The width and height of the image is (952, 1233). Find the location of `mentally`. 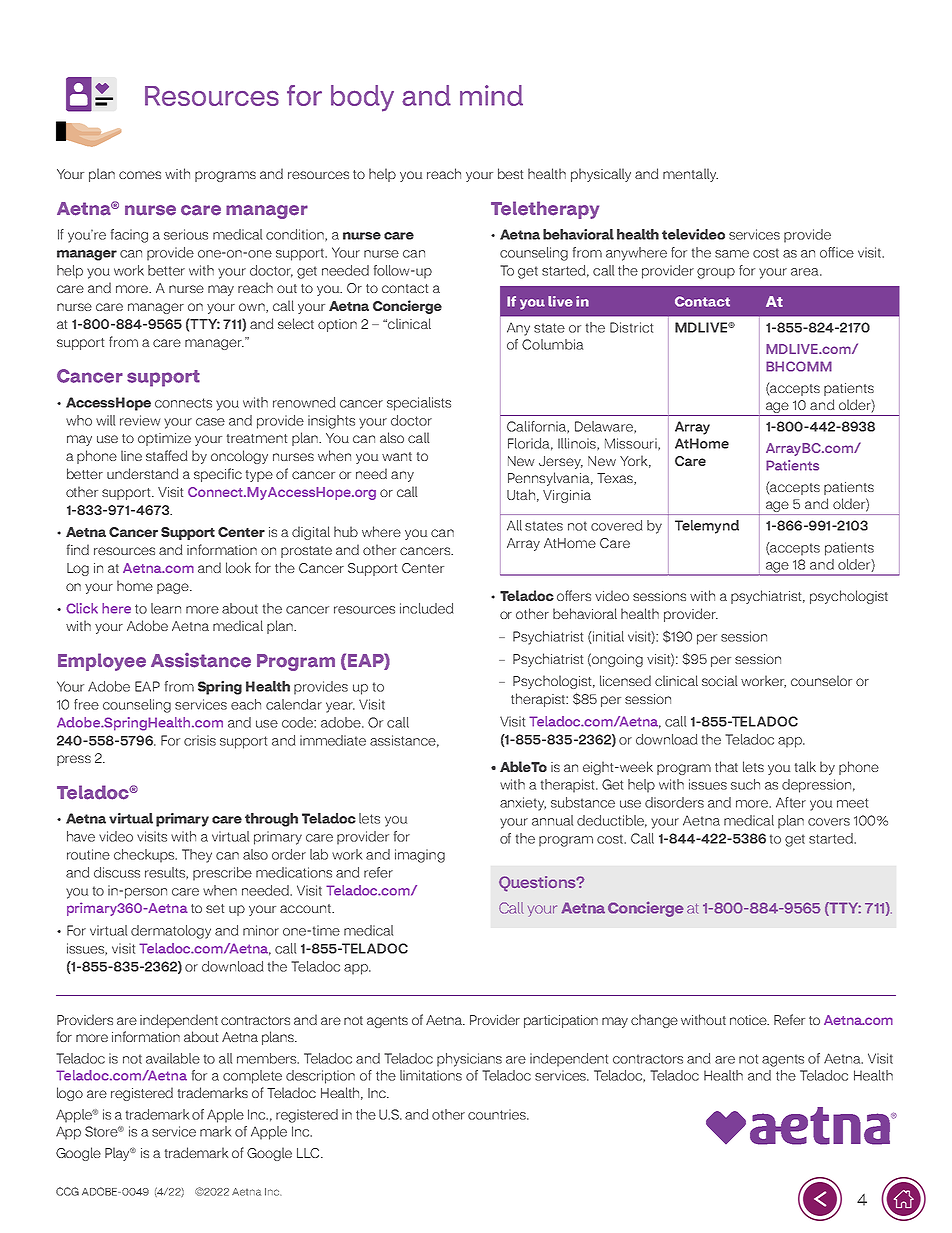

mentally is located at coordinates (690, 175).
